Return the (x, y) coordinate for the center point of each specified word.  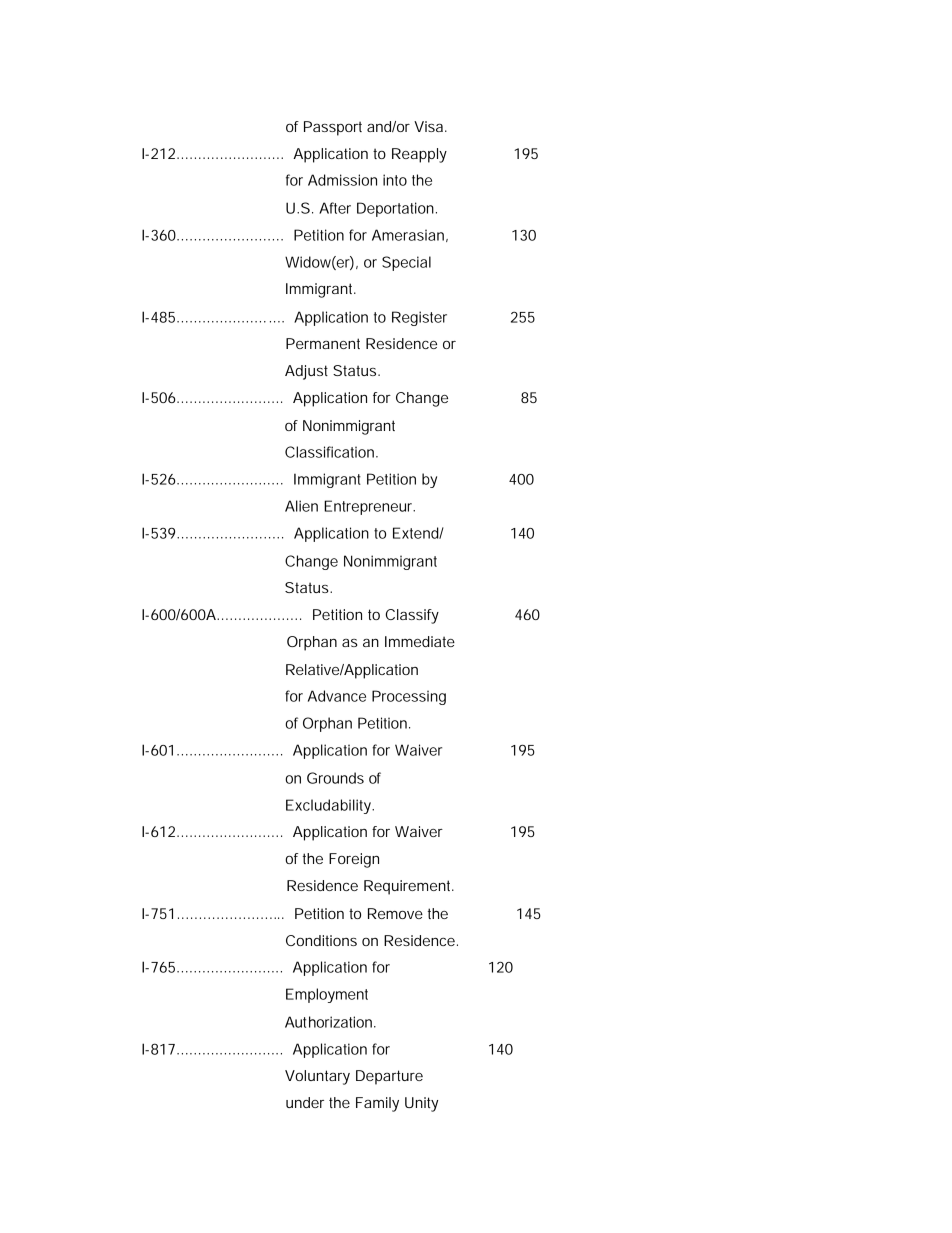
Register (419, 318)
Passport (333, 128)
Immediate (420, 641)
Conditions (321, 940)
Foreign (354, 860)
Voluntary (317, 1077)
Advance (337, 696)
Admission (342, 180)
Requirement (409, 887)
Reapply (419, 155)
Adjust (306, 372)
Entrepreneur (369, 507)
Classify (412, 616)
